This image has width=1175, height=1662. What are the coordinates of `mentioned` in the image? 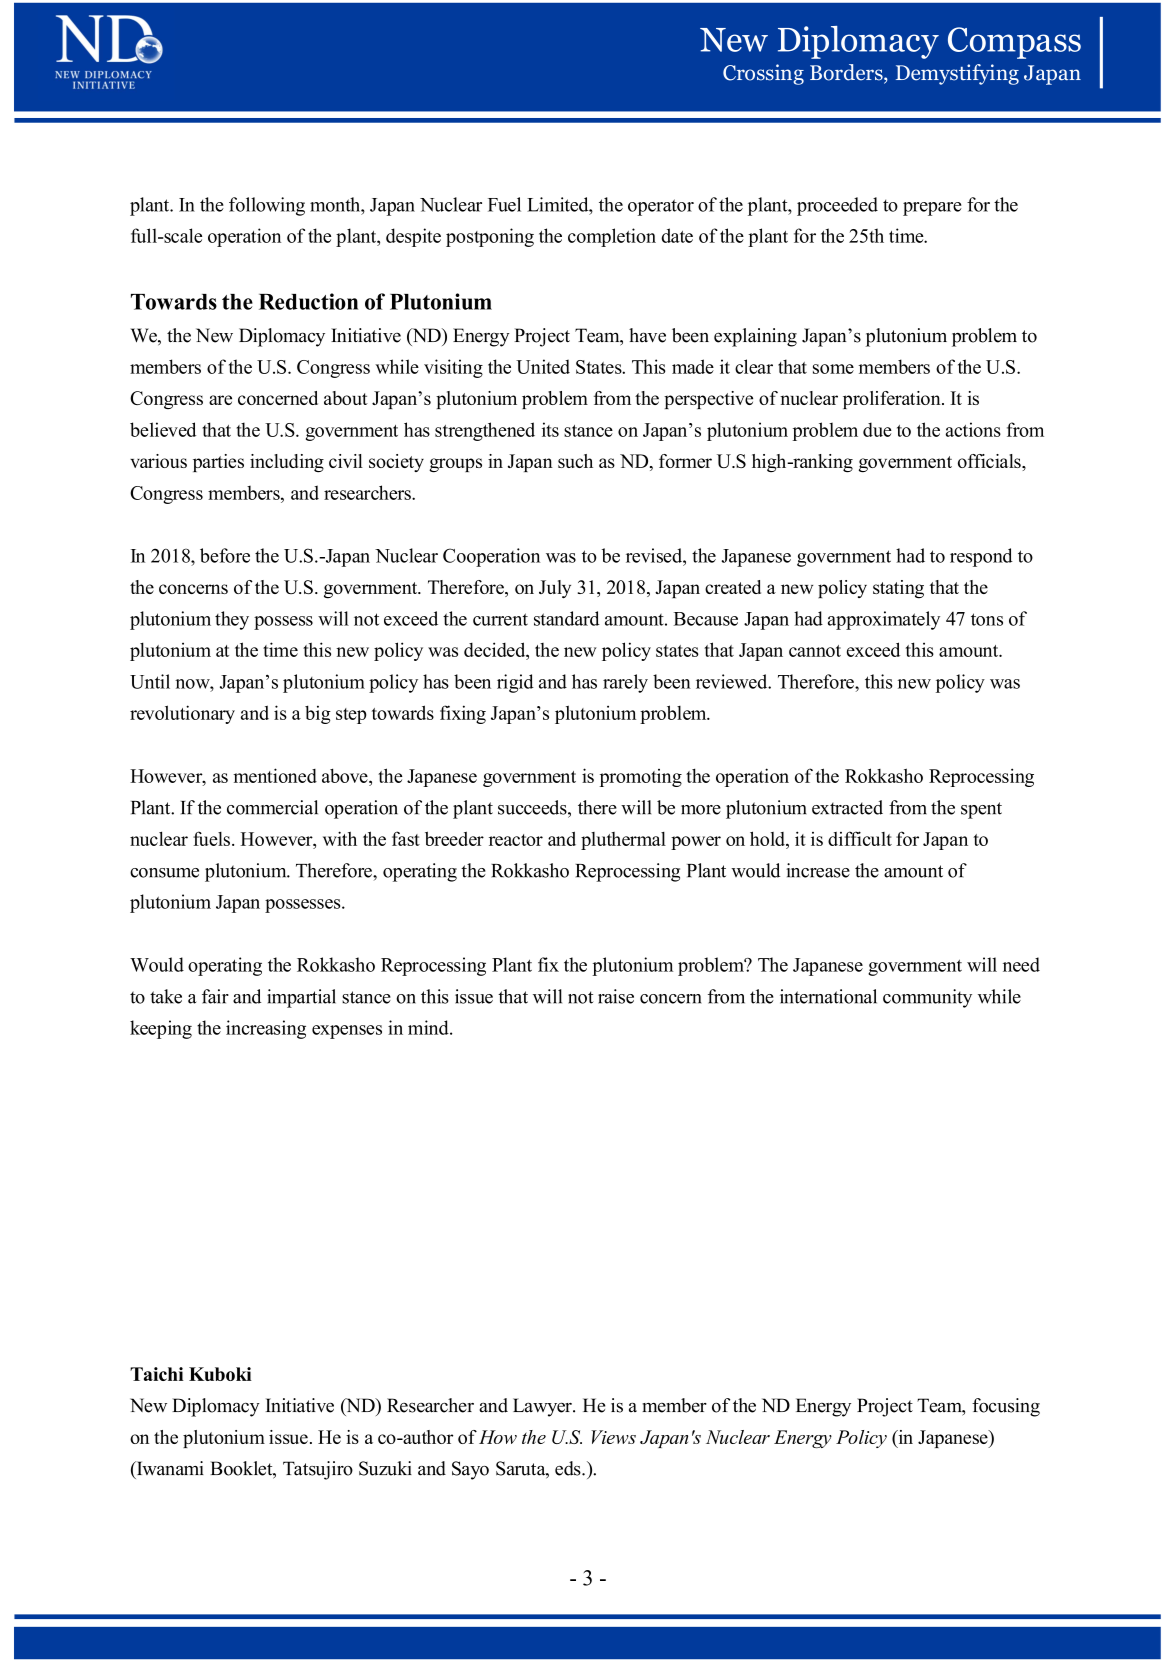 It's located at (275, 775).
